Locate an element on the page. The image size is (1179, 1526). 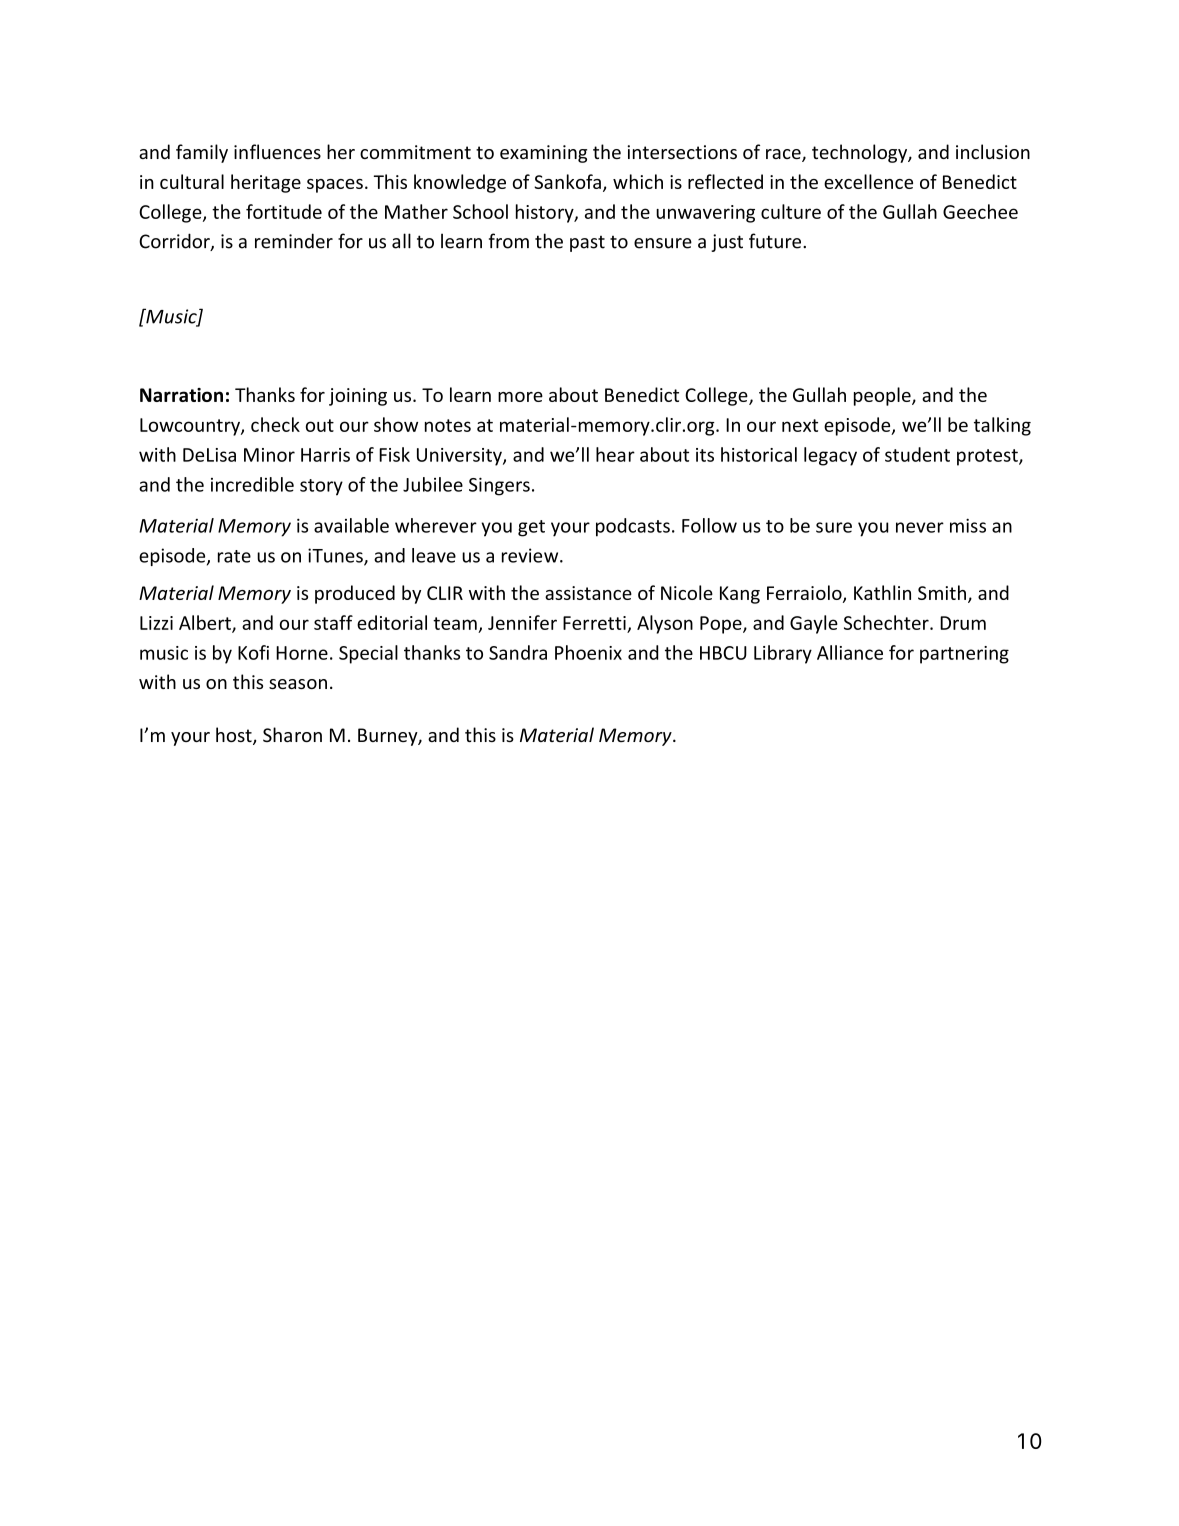
people is located at coordinates (883, 396).
